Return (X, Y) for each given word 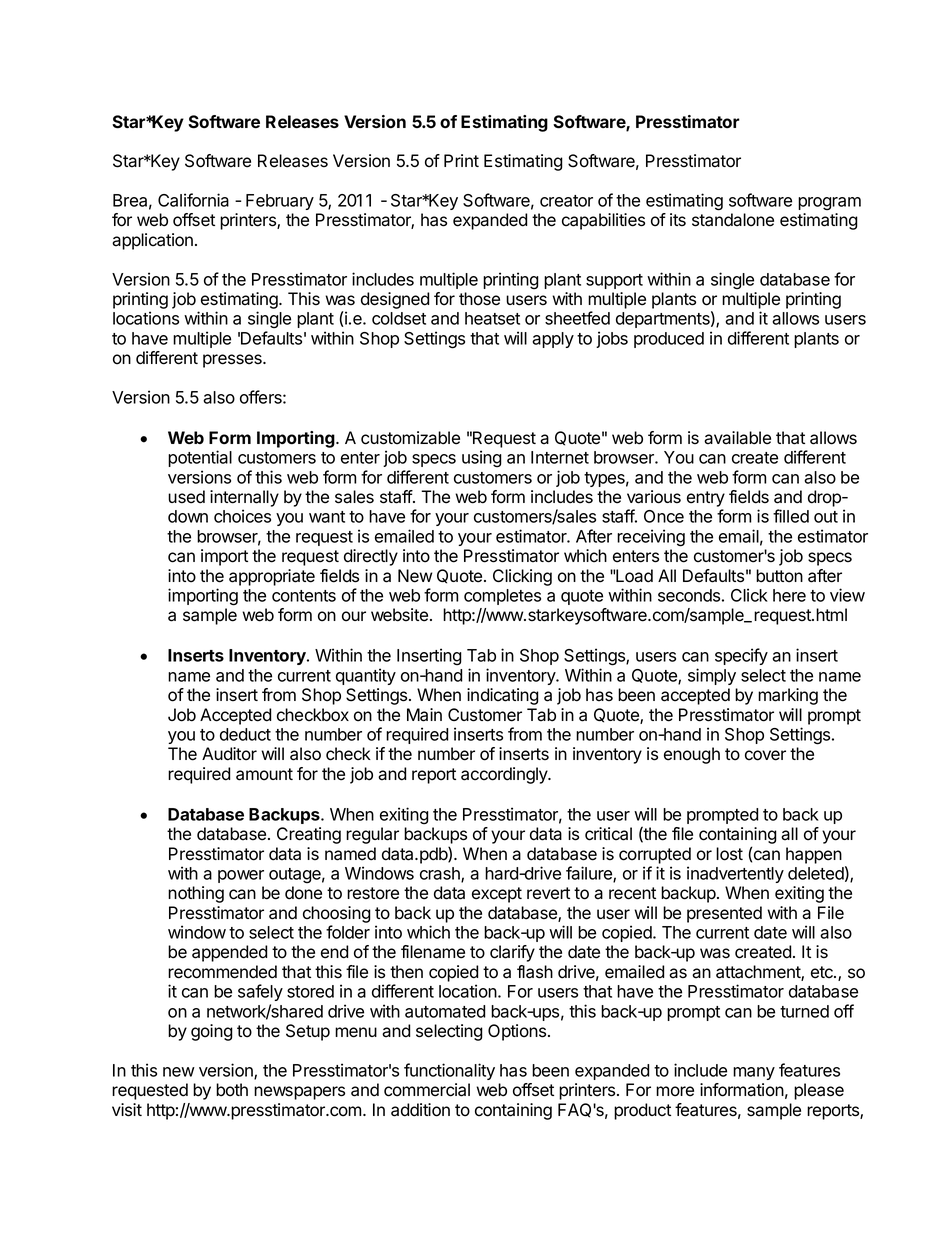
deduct (245, 734)
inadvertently (735, 874)
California (193, 200)
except (497, 895)
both (232, 1090)
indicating (503, 696)
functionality (449, 1071)
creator (566, 201)
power (241, 876)
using (482, 458)
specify (741, 656)
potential (200, 458)
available (737, 438)
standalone (733, 220)
